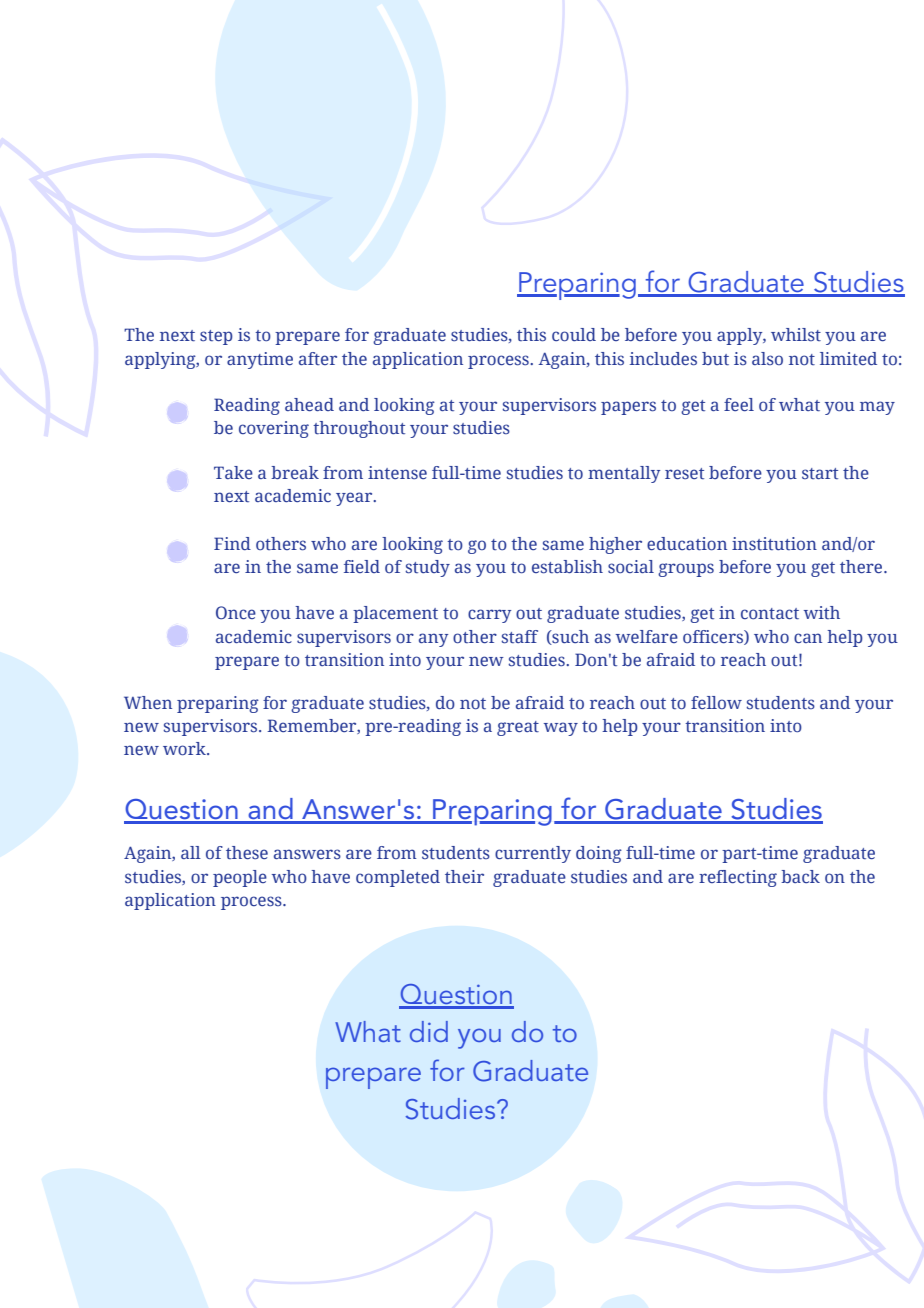 Image resolution: width=924 pixels, height=1308 pixels. I want to click on did, so click(429, 1031).
